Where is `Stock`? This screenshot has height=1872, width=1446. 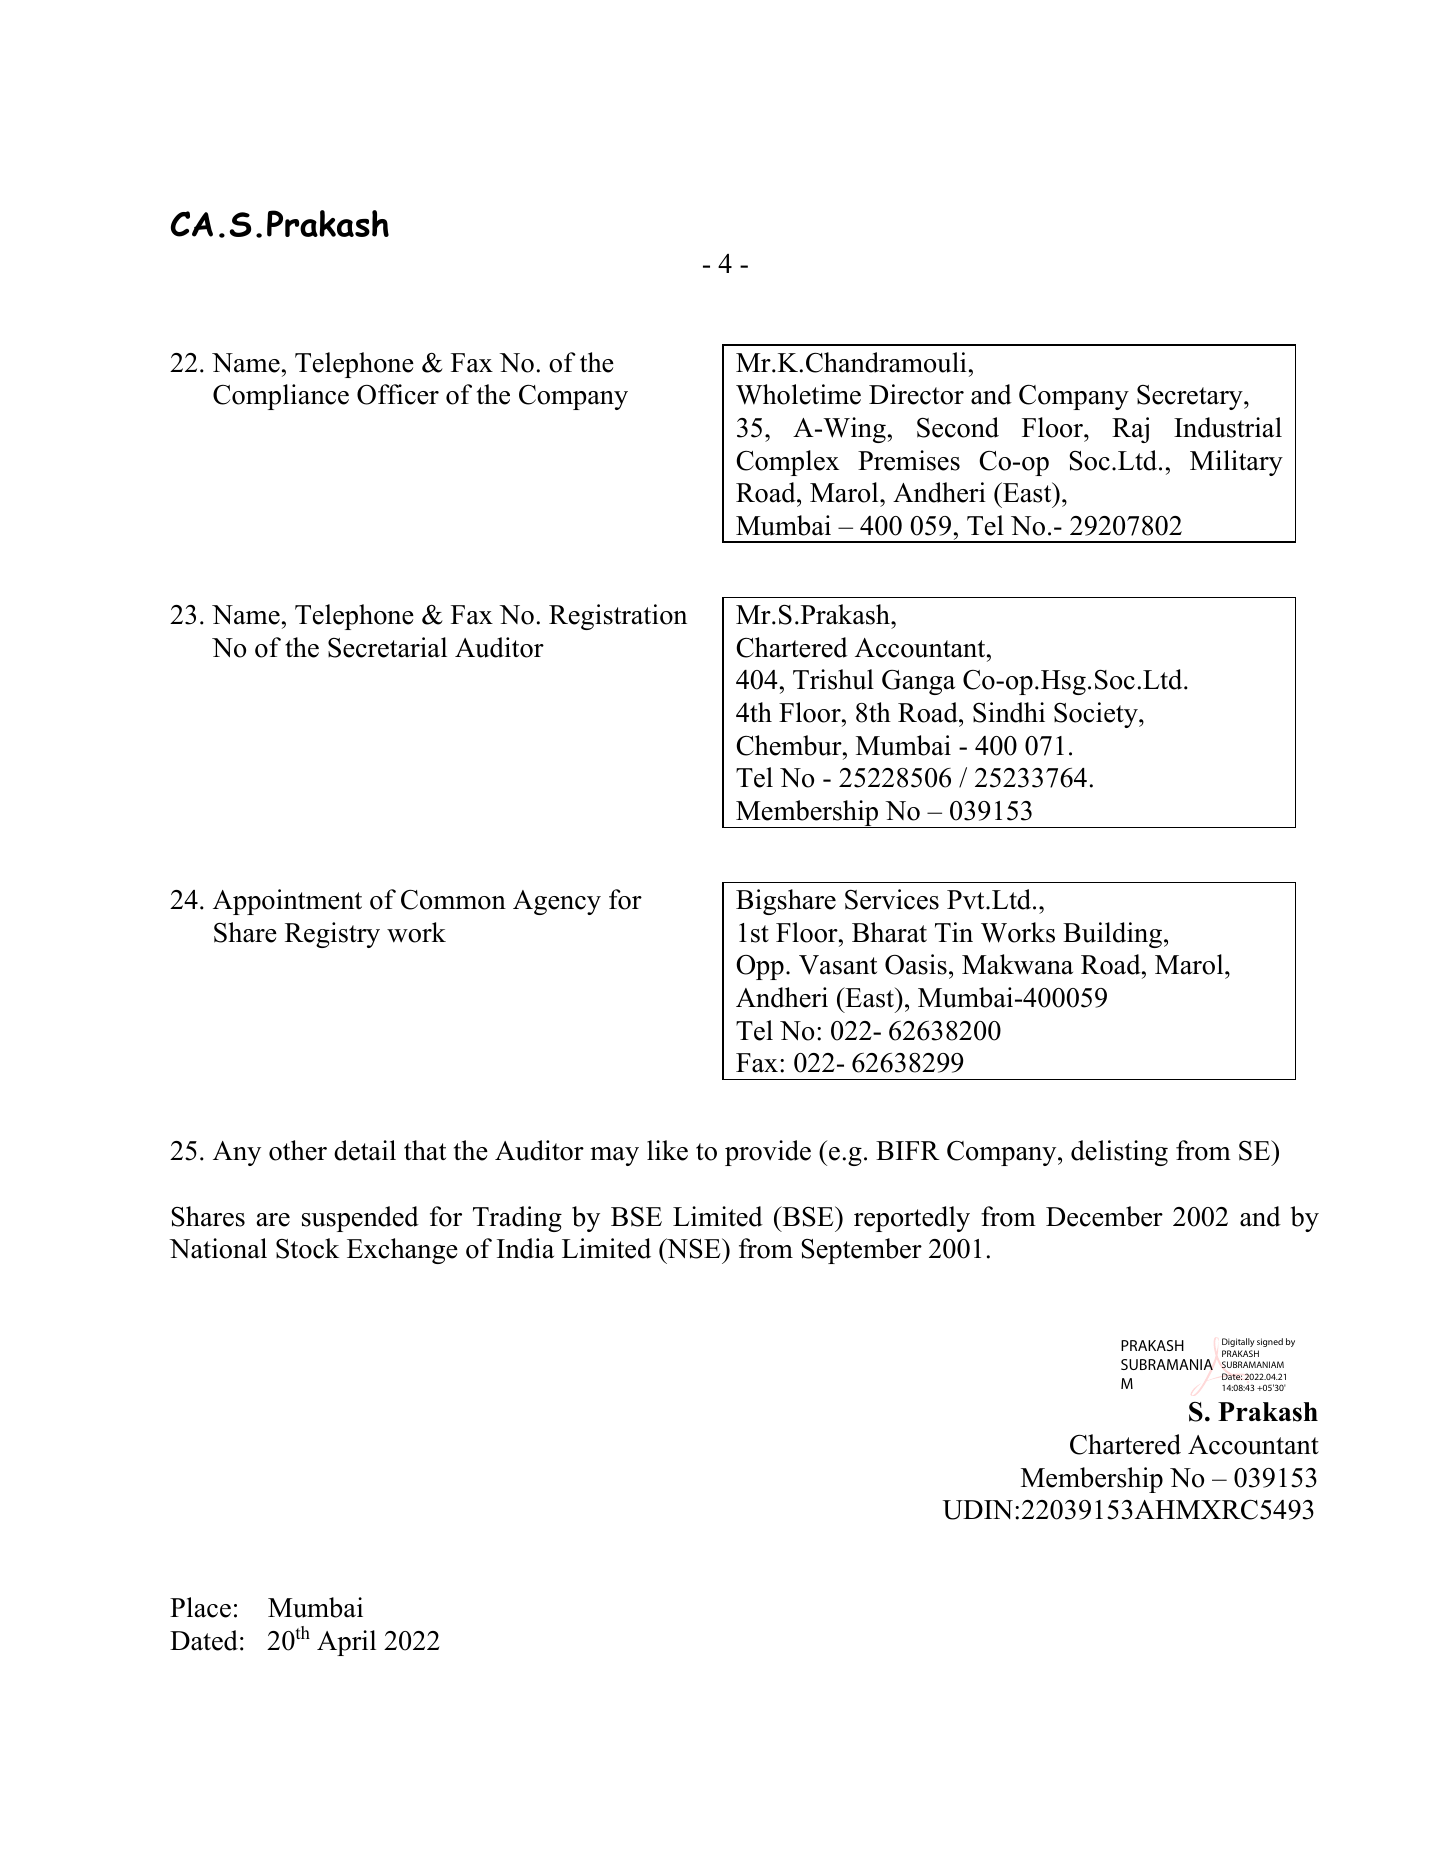
Stock is located at coordinates (307, 1248).
